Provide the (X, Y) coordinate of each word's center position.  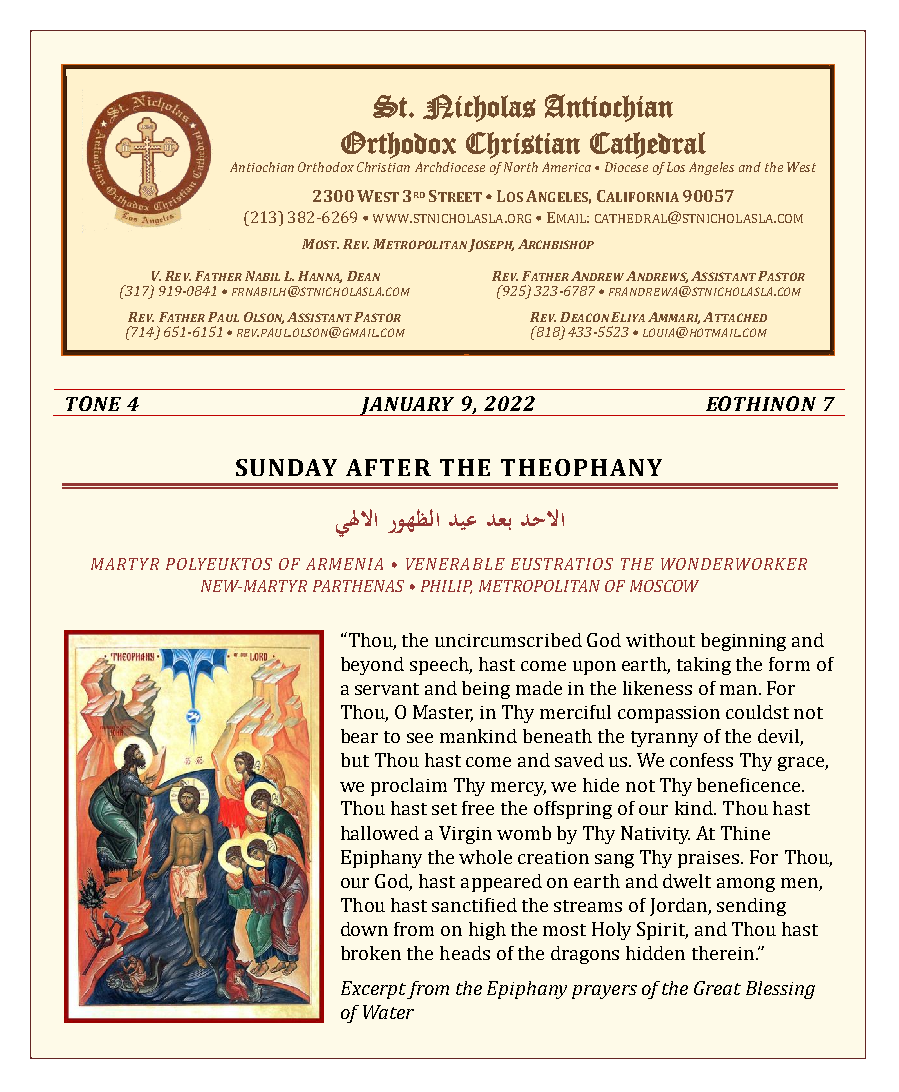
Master (443, 713)
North (521, 167)
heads (465, 953)
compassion (669, 714)
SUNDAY (286, 467)
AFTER (388, 467)
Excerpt (373, 990)
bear (359, 736)
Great (717, 988)
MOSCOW (664, 586)
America (566, 167)
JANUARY (407, 406)
